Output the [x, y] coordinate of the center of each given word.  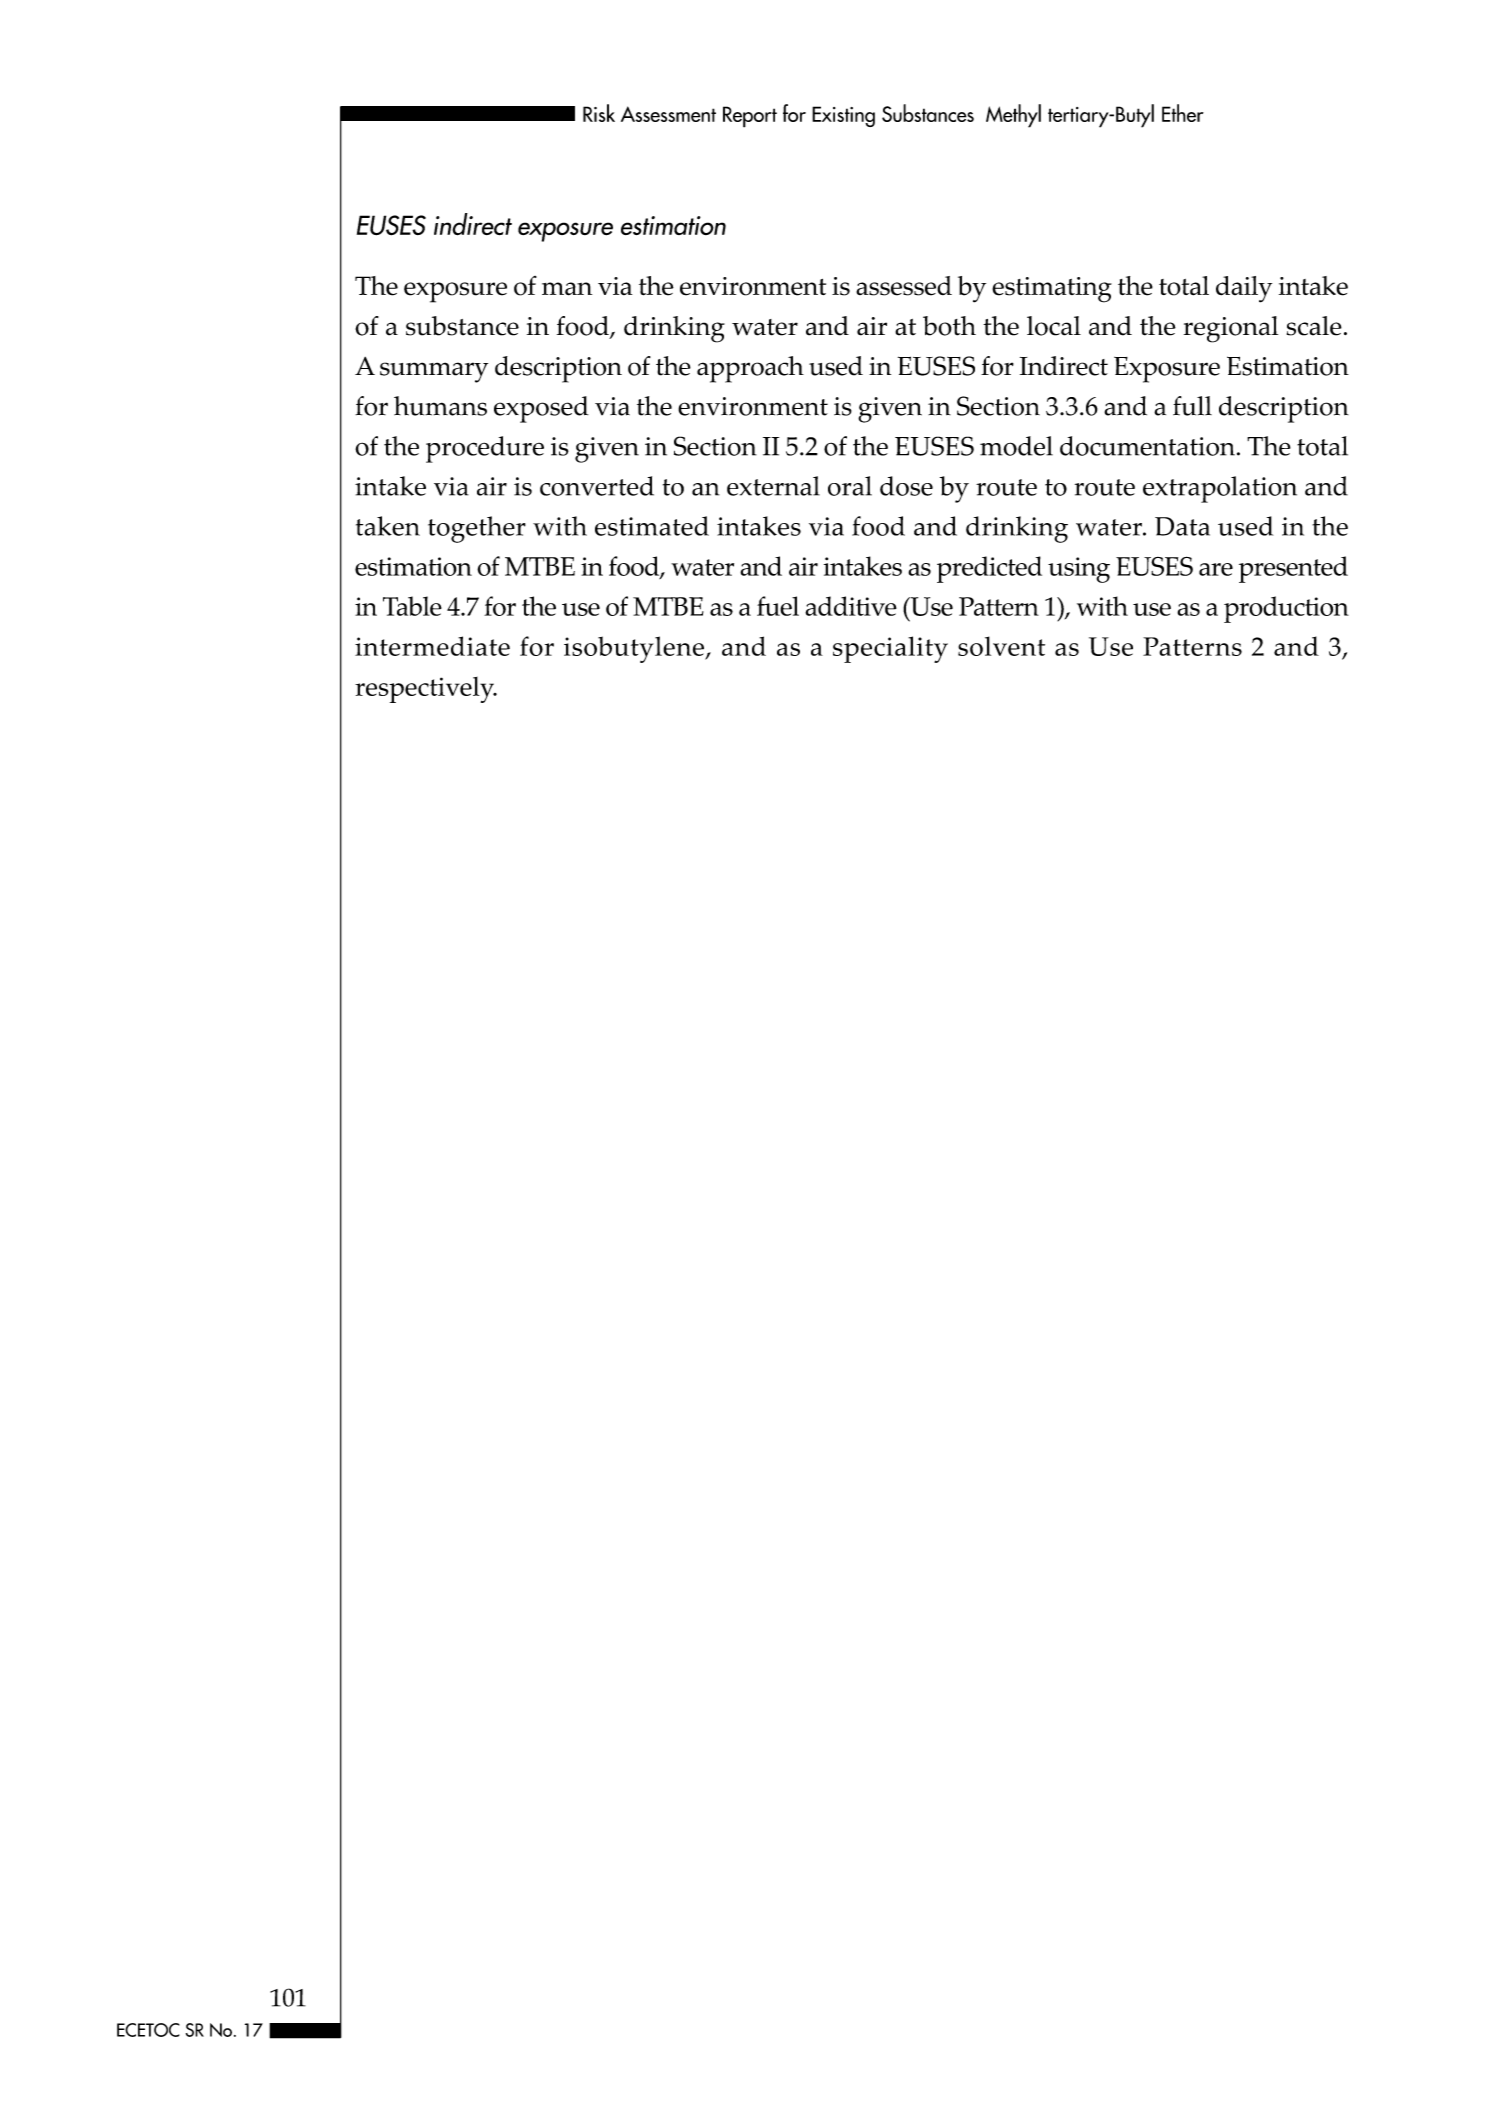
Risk [599, 113]
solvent [1001, 646]
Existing [843, 116]
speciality [890, 649]
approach [750, 369]
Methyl [1013, 116]
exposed [541, 409]
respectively [426, 690]
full [1192, 406]
